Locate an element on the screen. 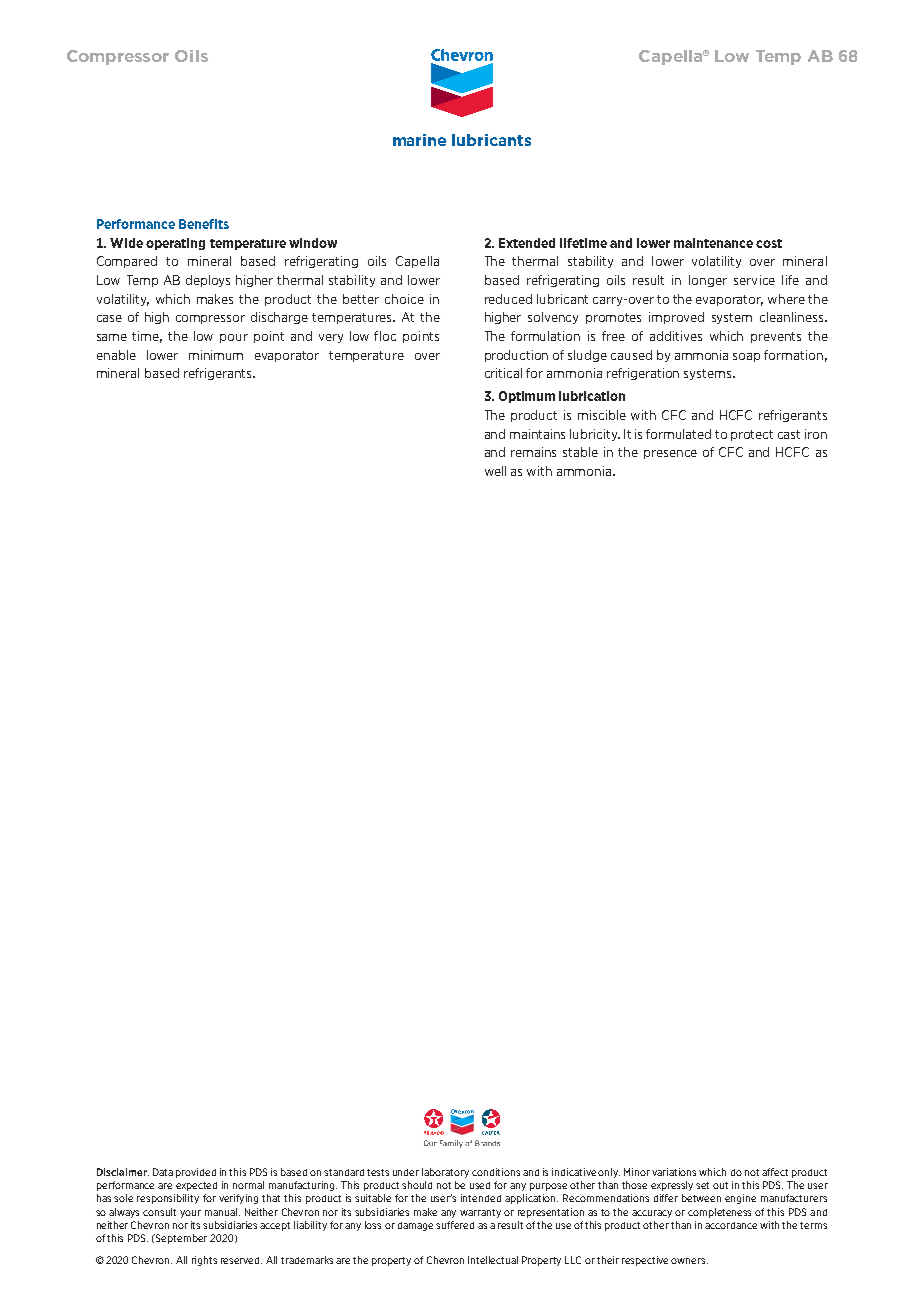  Data is located at coordinates (163, 1172).
